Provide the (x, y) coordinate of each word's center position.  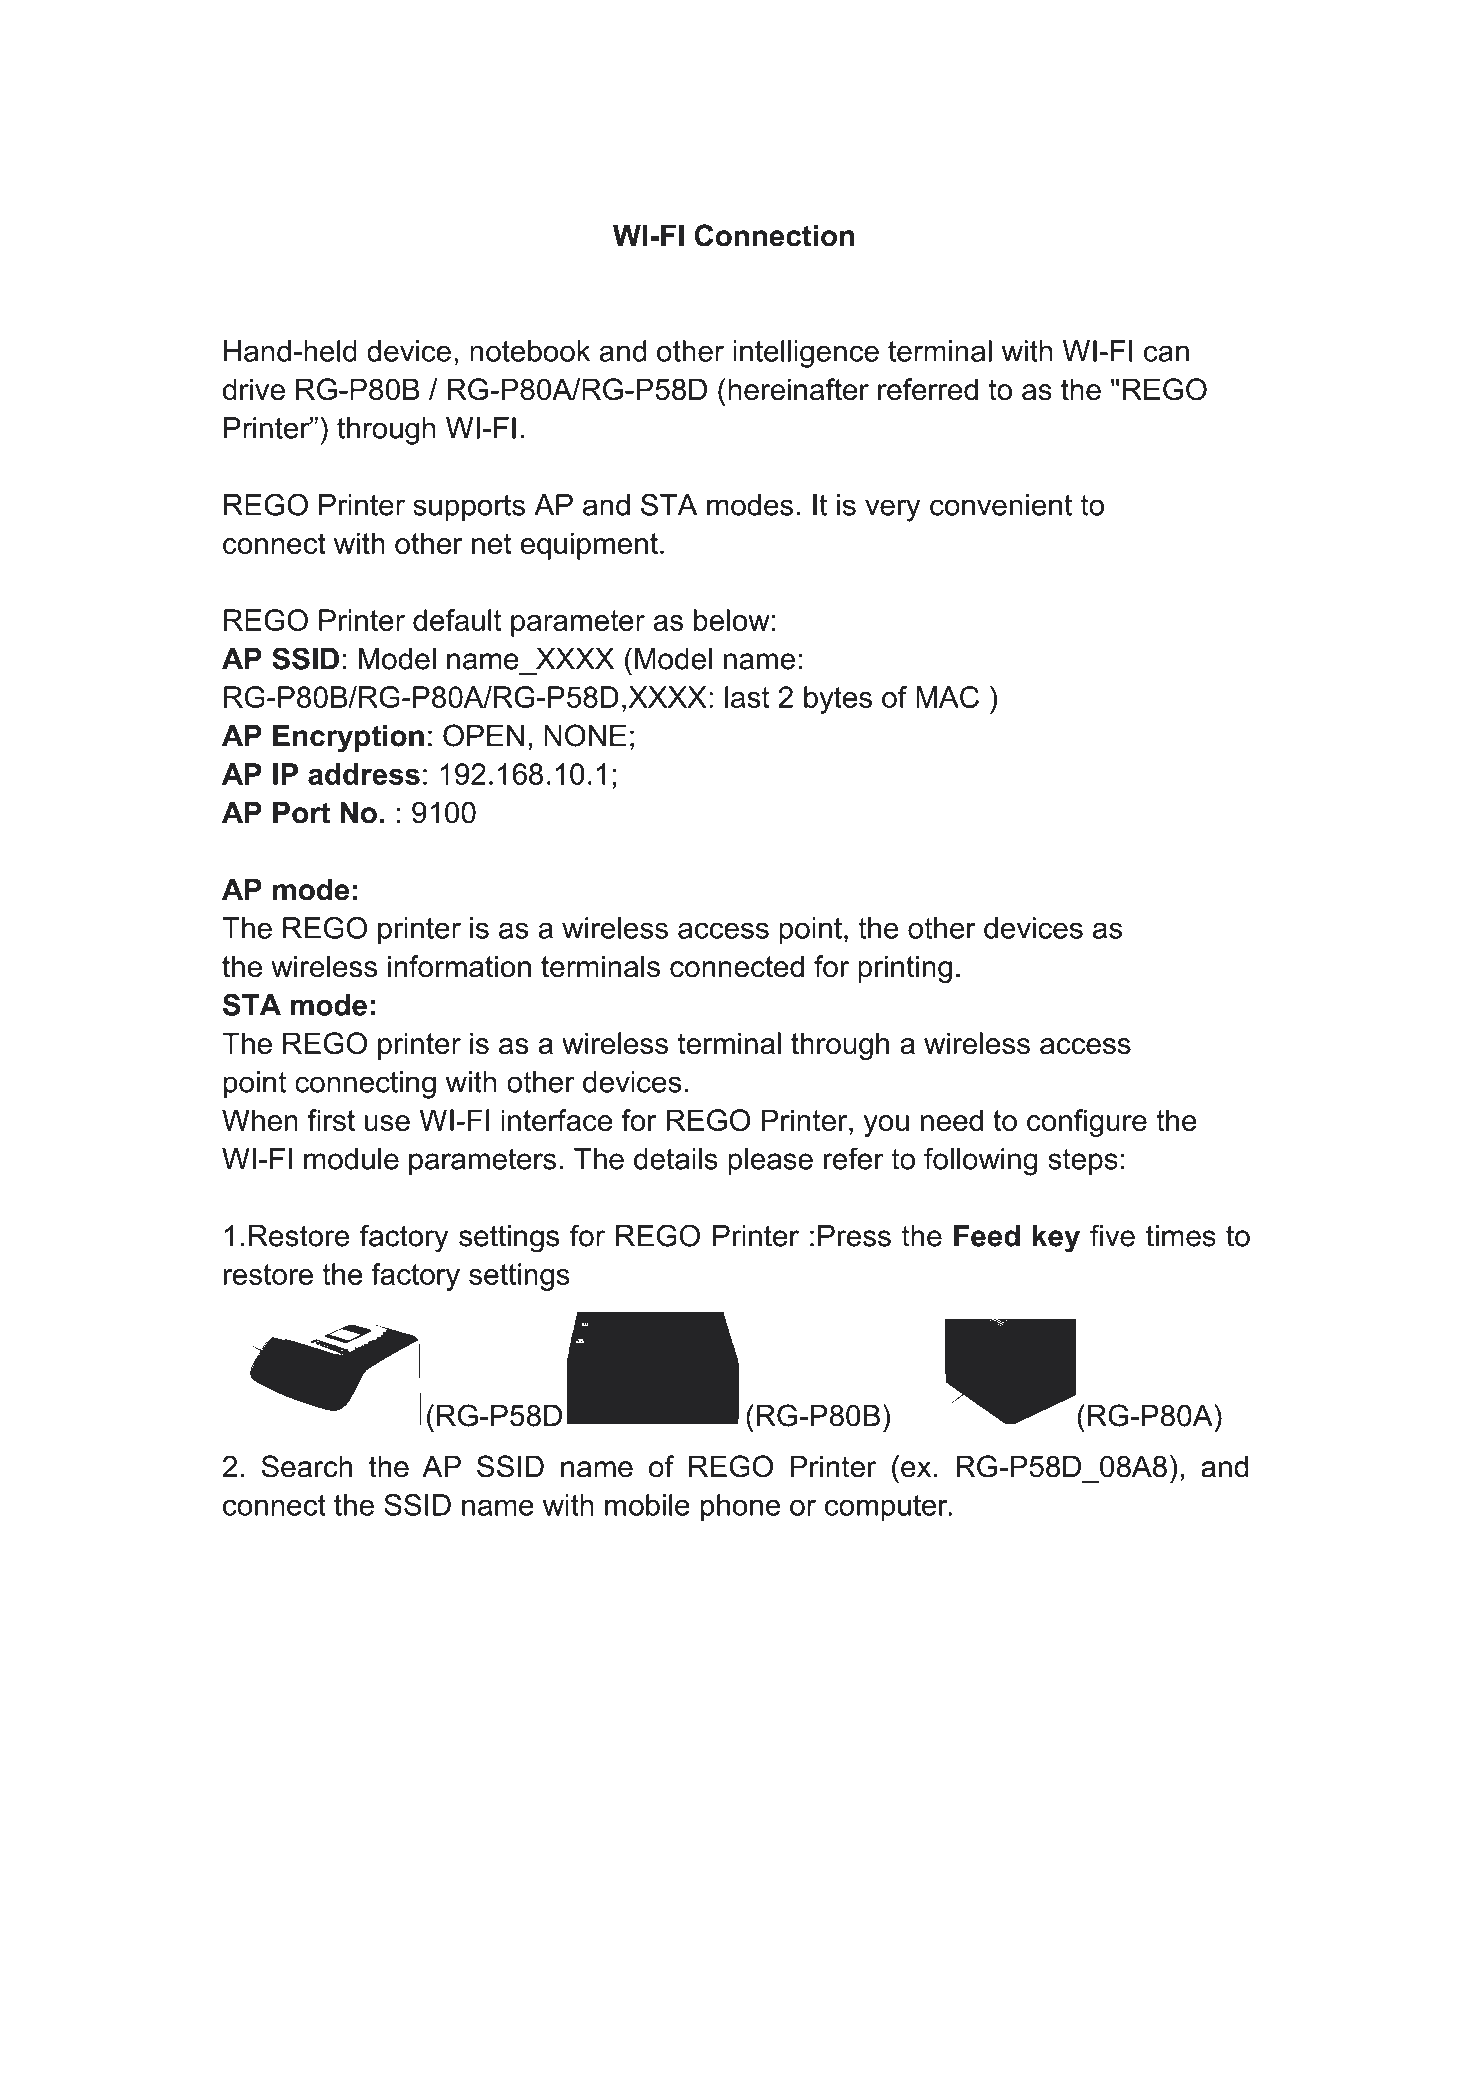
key (1056, 1239)
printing (905, 969)
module (351, 1159)
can (1166, 353)
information (459, 966)
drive (254, 389)
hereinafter (798, 389)
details (676, 1159)
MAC (947, 697)
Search (306, 1466)
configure (1087, 1123)
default (457, 620)
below (732, 620)
